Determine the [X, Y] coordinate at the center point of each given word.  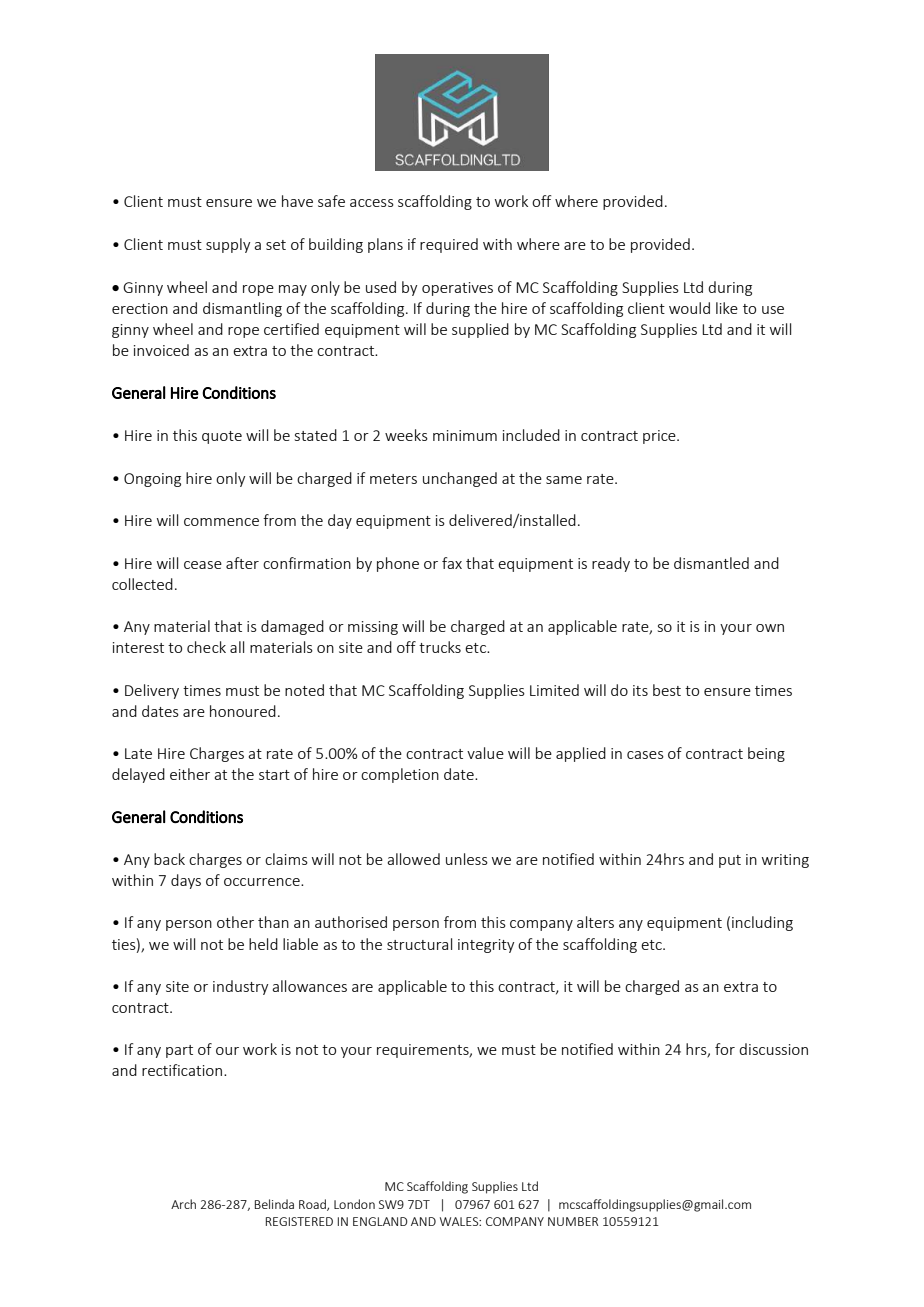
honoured [243, 711]
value [485, 753]
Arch [183, 1204]
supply [228, 245]
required [449, 245]
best [667, 690]
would [689, 308]
